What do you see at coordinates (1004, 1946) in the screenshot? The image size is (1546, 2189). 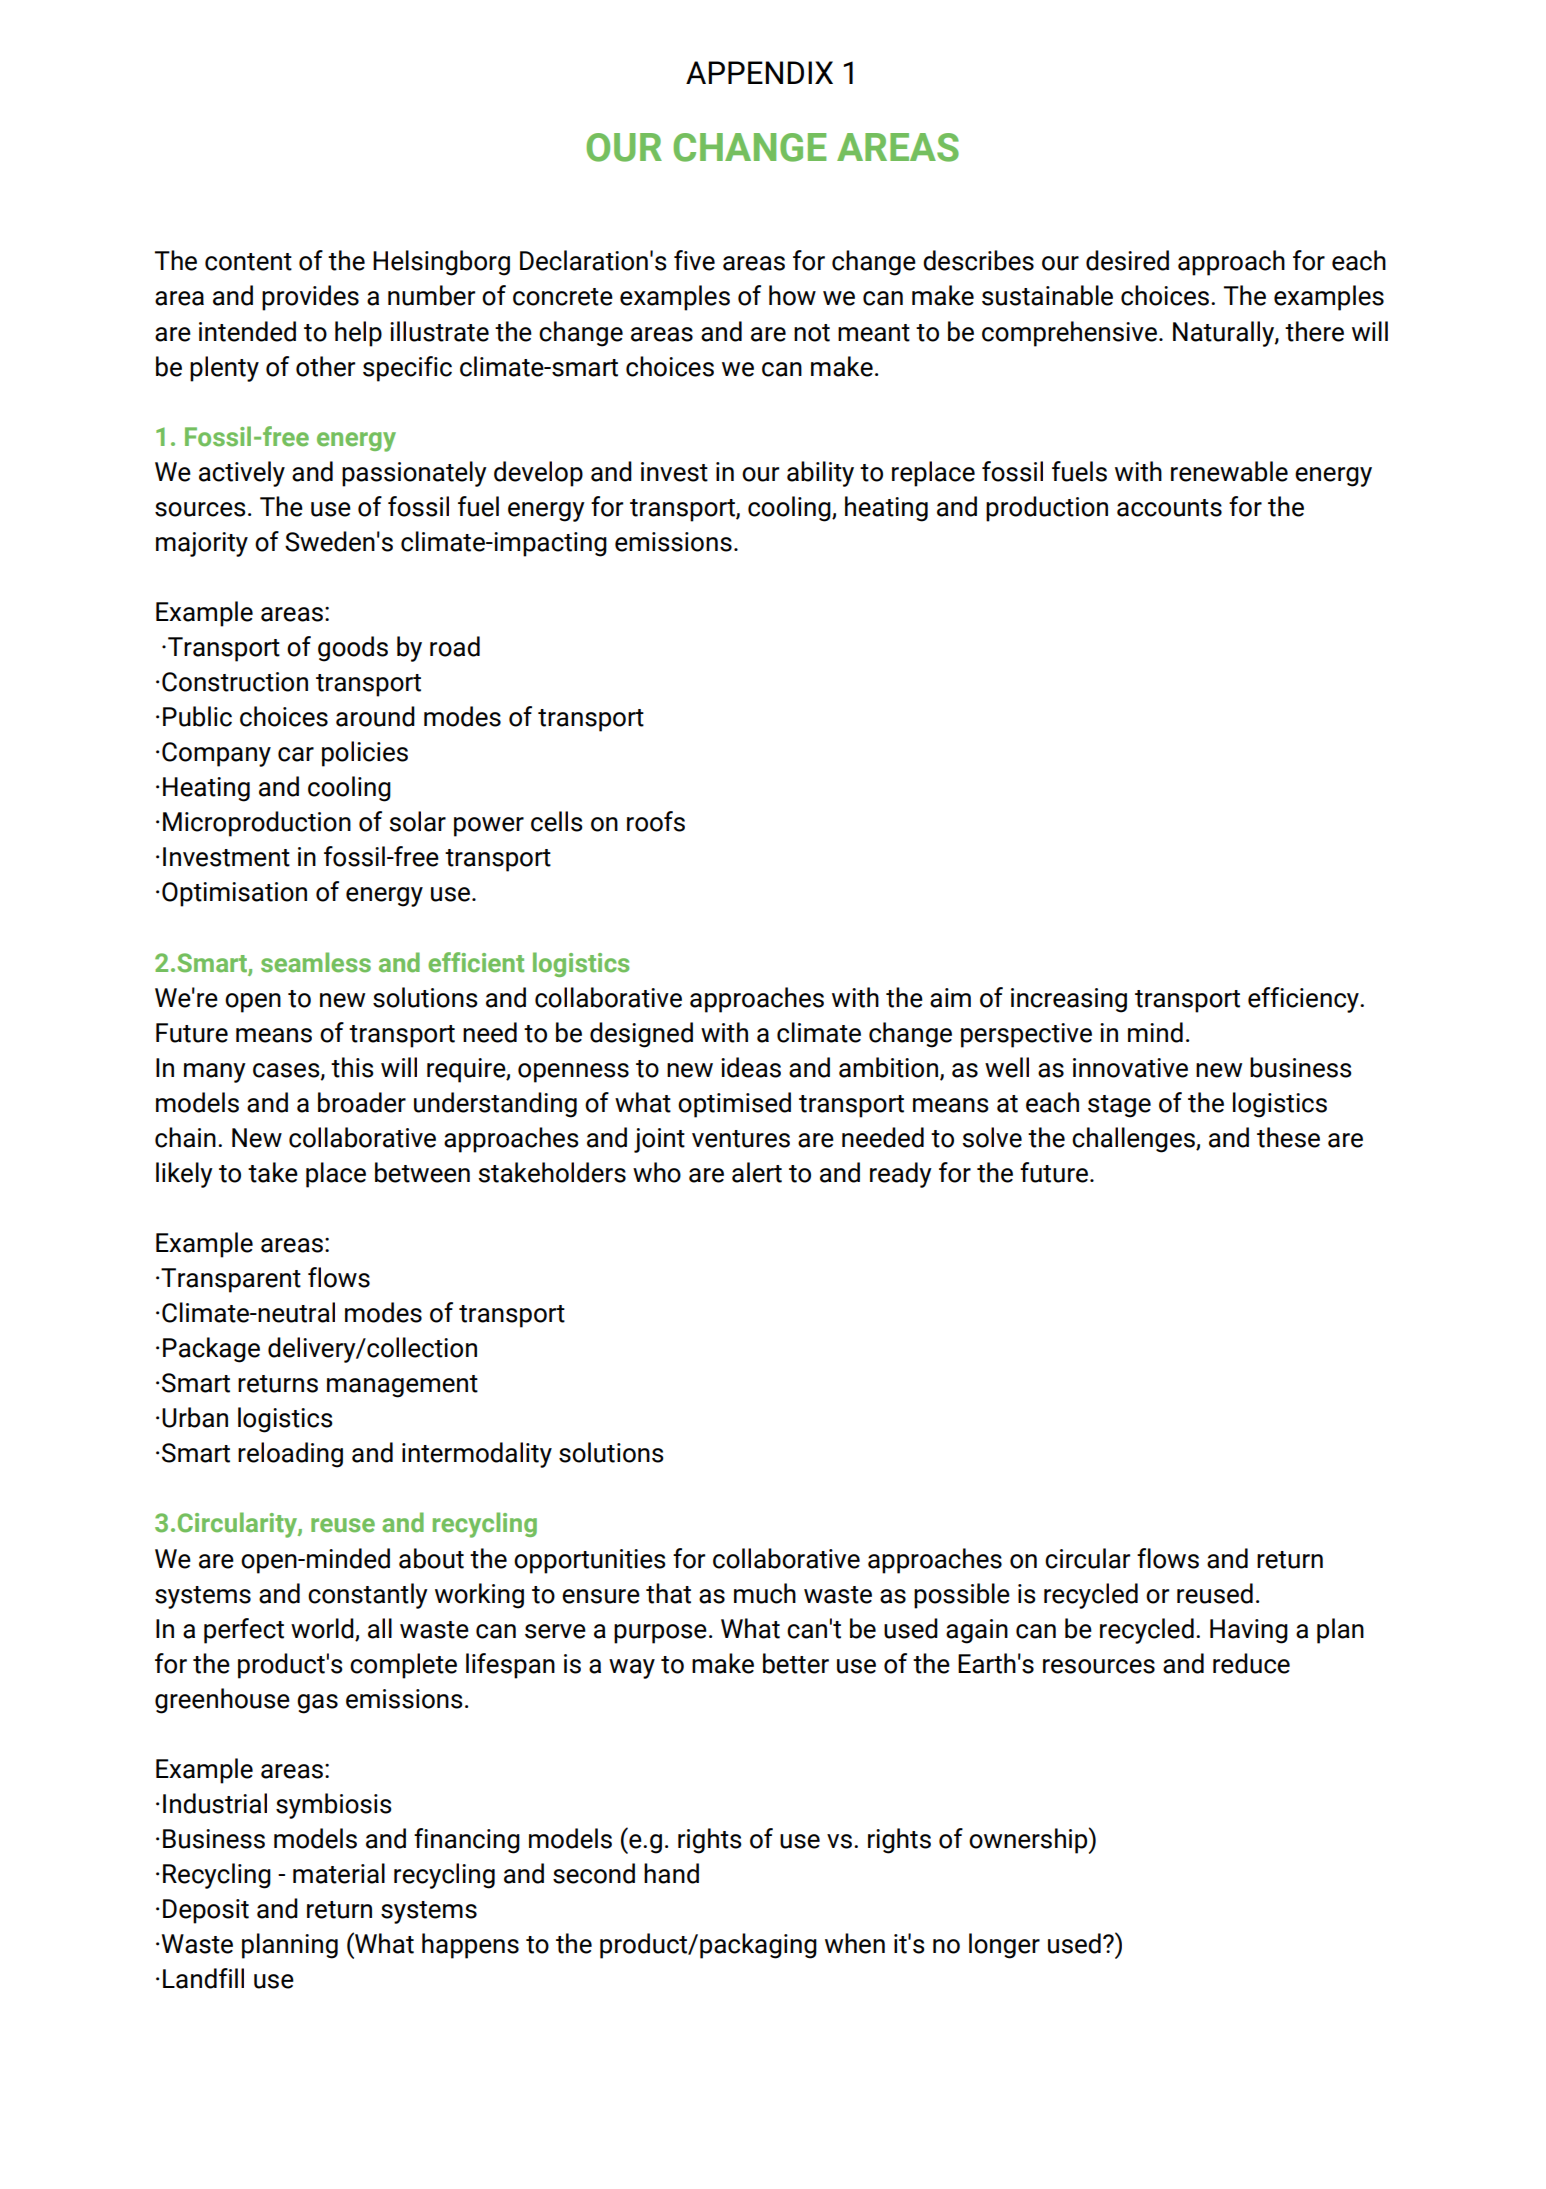 I see `longer` at bounding box center [1004, 1946].
